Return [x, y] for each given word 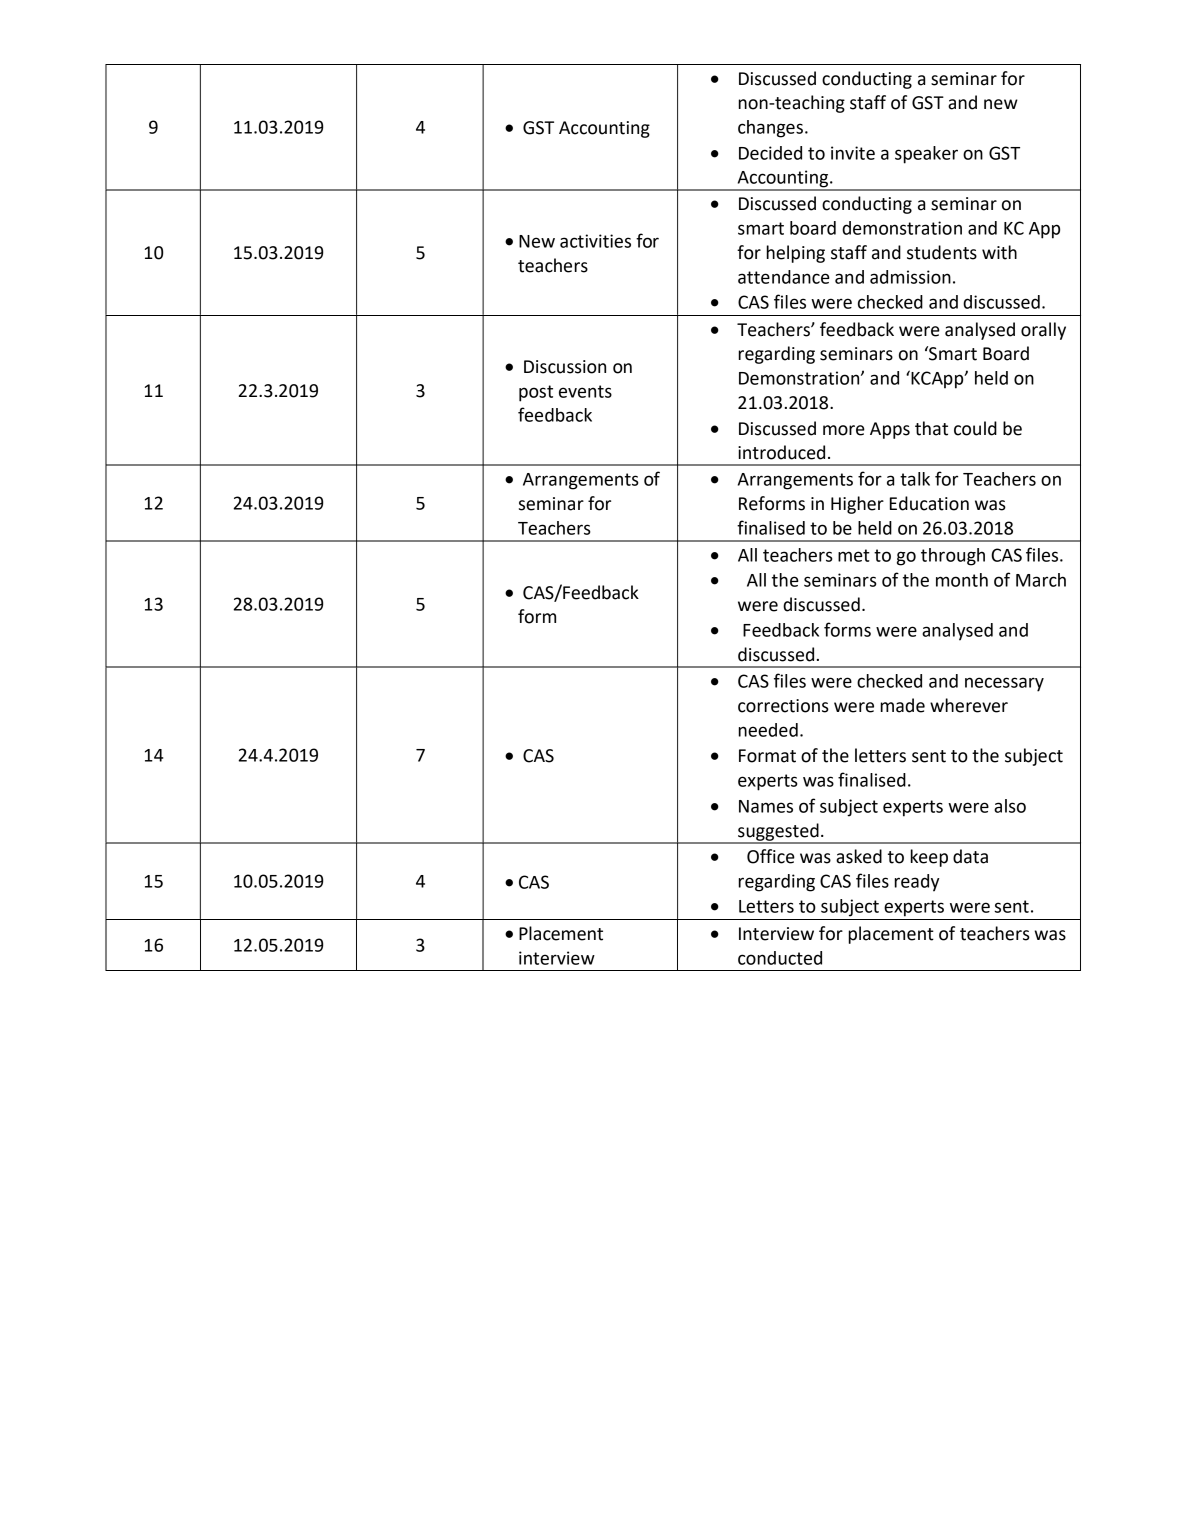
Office [771, 856]
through [953, 557]
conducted [780, 958]
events [585, 391]
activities [595, 241]
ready [917, 883]
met [854, 555]
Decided [770, 153]
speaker [926, 155]
